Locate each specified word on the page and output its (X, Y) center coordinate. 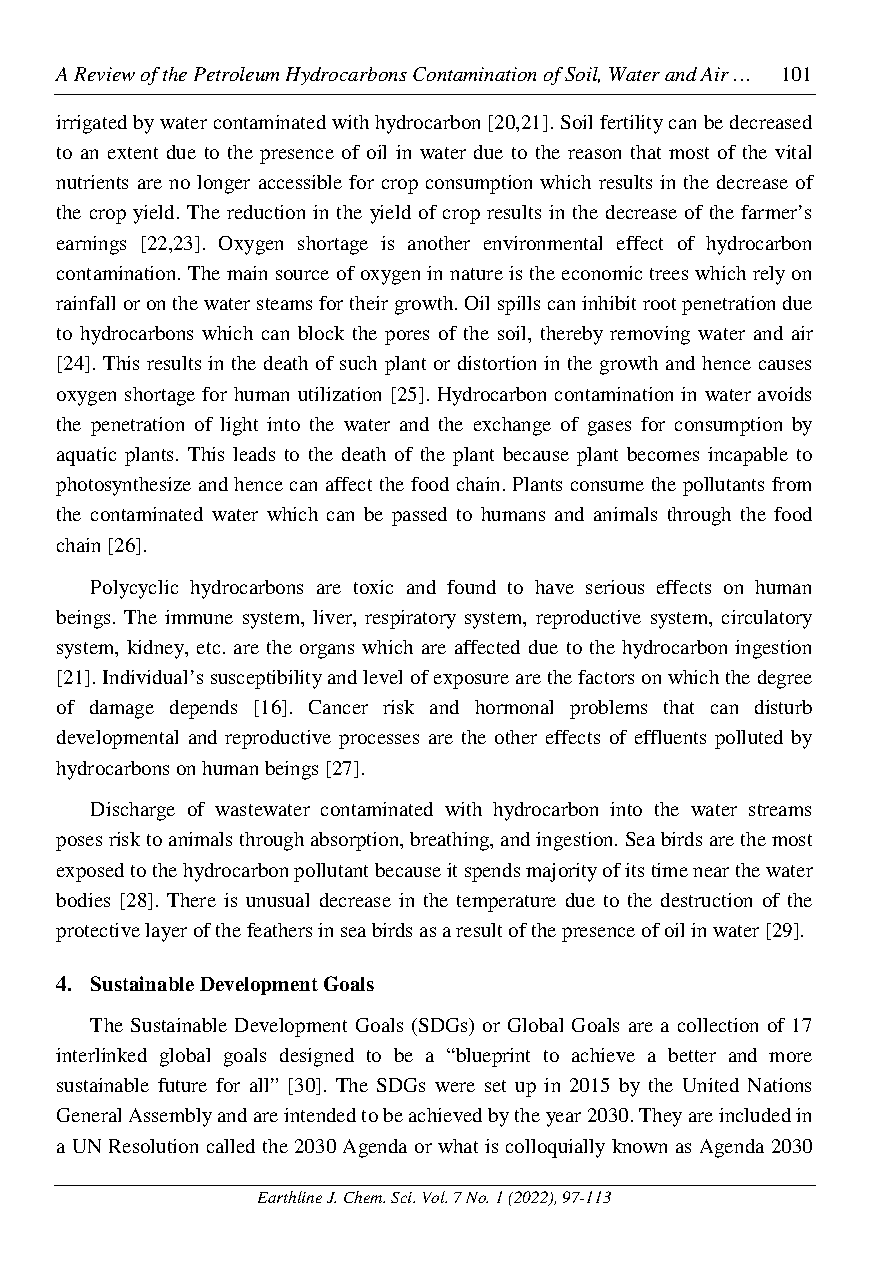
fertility (631, 124)
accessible (300, 182)
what (458, 1146)
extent (133, 153)
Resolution (153, 1146)
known (639, 1146)
